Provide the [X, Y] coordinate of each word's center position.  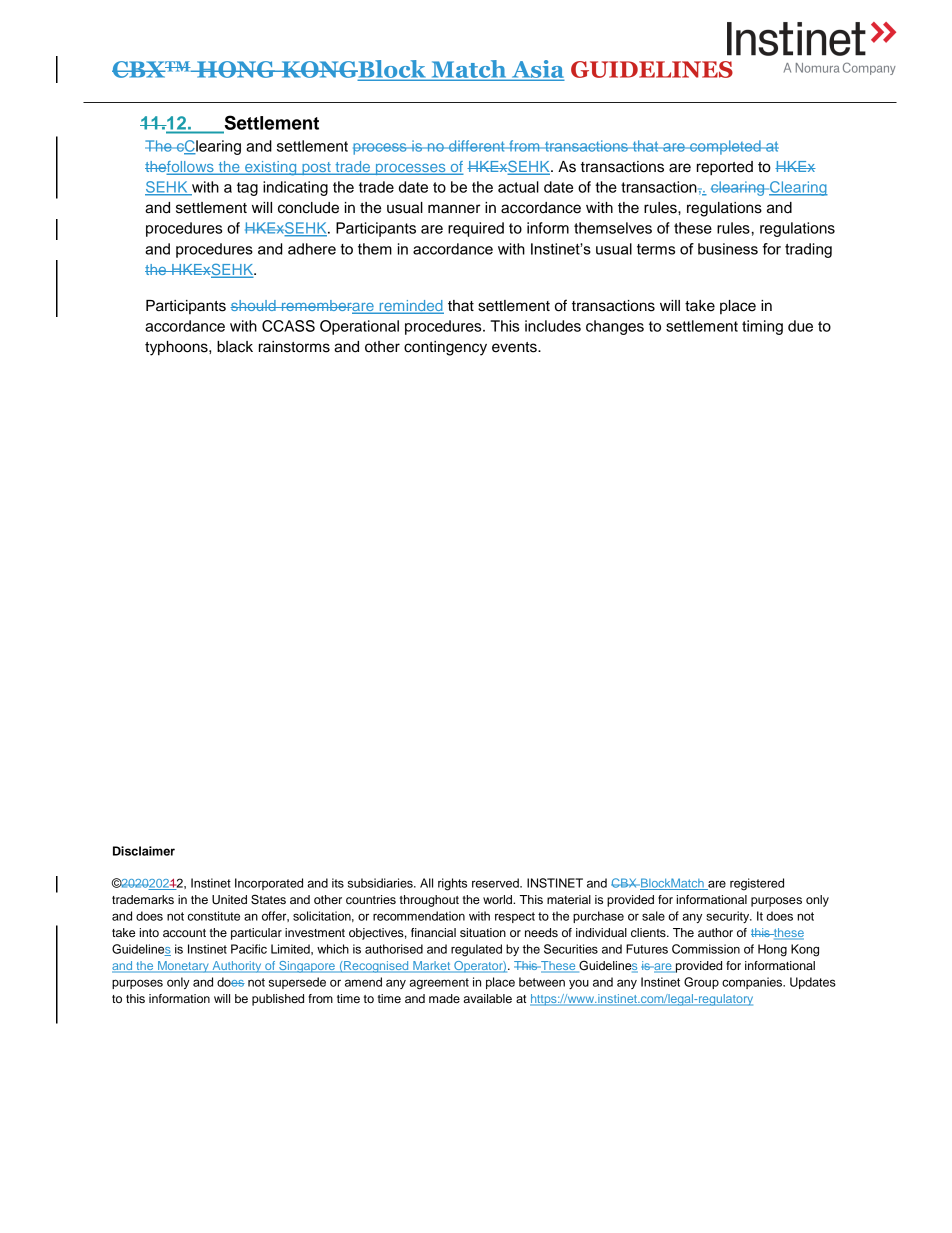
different [477, 146]
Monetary [183, 967]
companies [753, 983]
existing [271, 168]
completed [725, 147]
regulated [476, 950]
